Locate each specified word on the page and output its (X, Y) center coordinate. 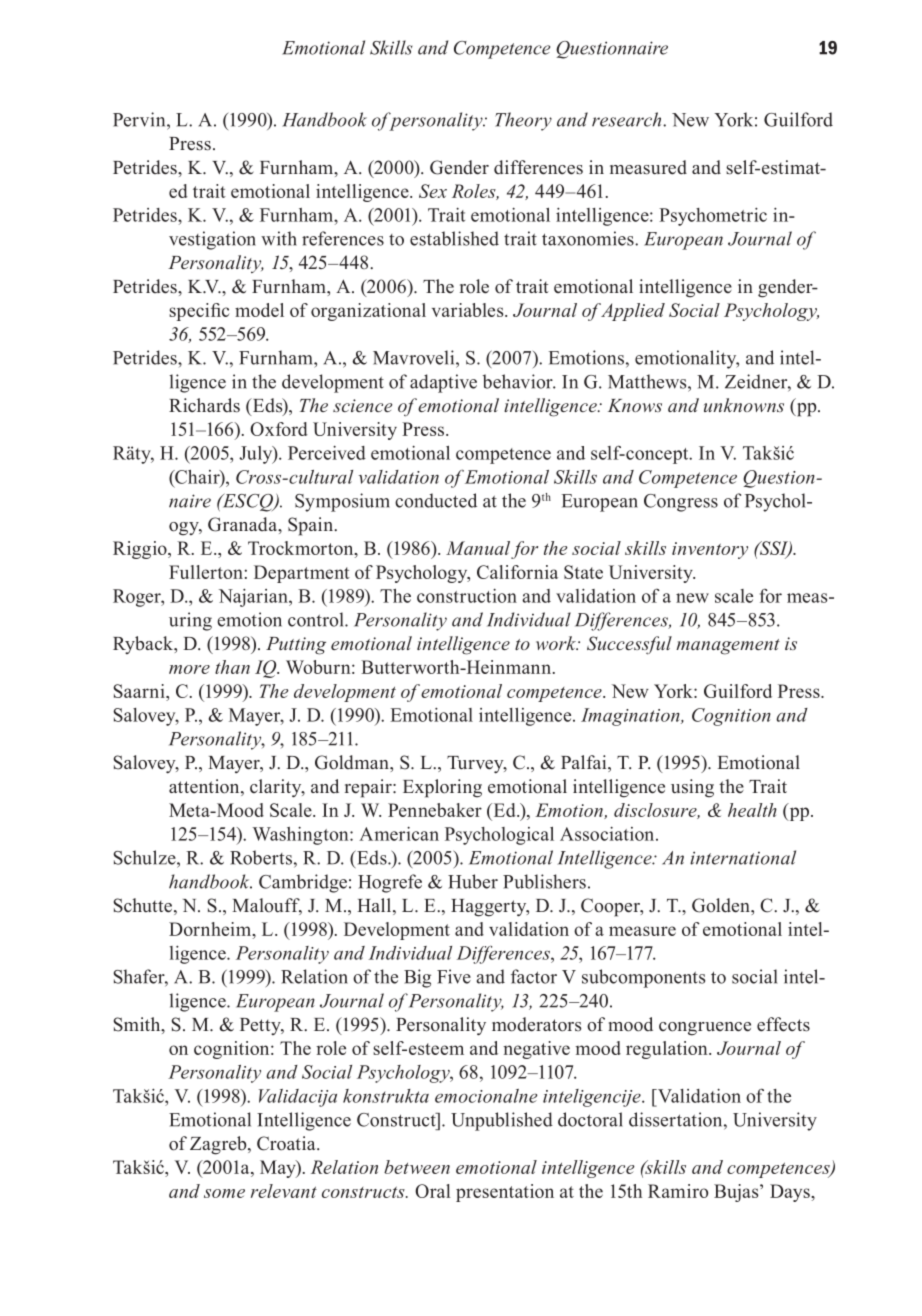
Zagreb (219, 1145)
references (343, 238)
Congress (681, 503)
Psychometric (713, 217)
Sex (433, 191)
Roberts (261, 857)
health (752, 810)
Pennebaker (435, 810)
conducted (436, 500)
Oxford (279, 429)
